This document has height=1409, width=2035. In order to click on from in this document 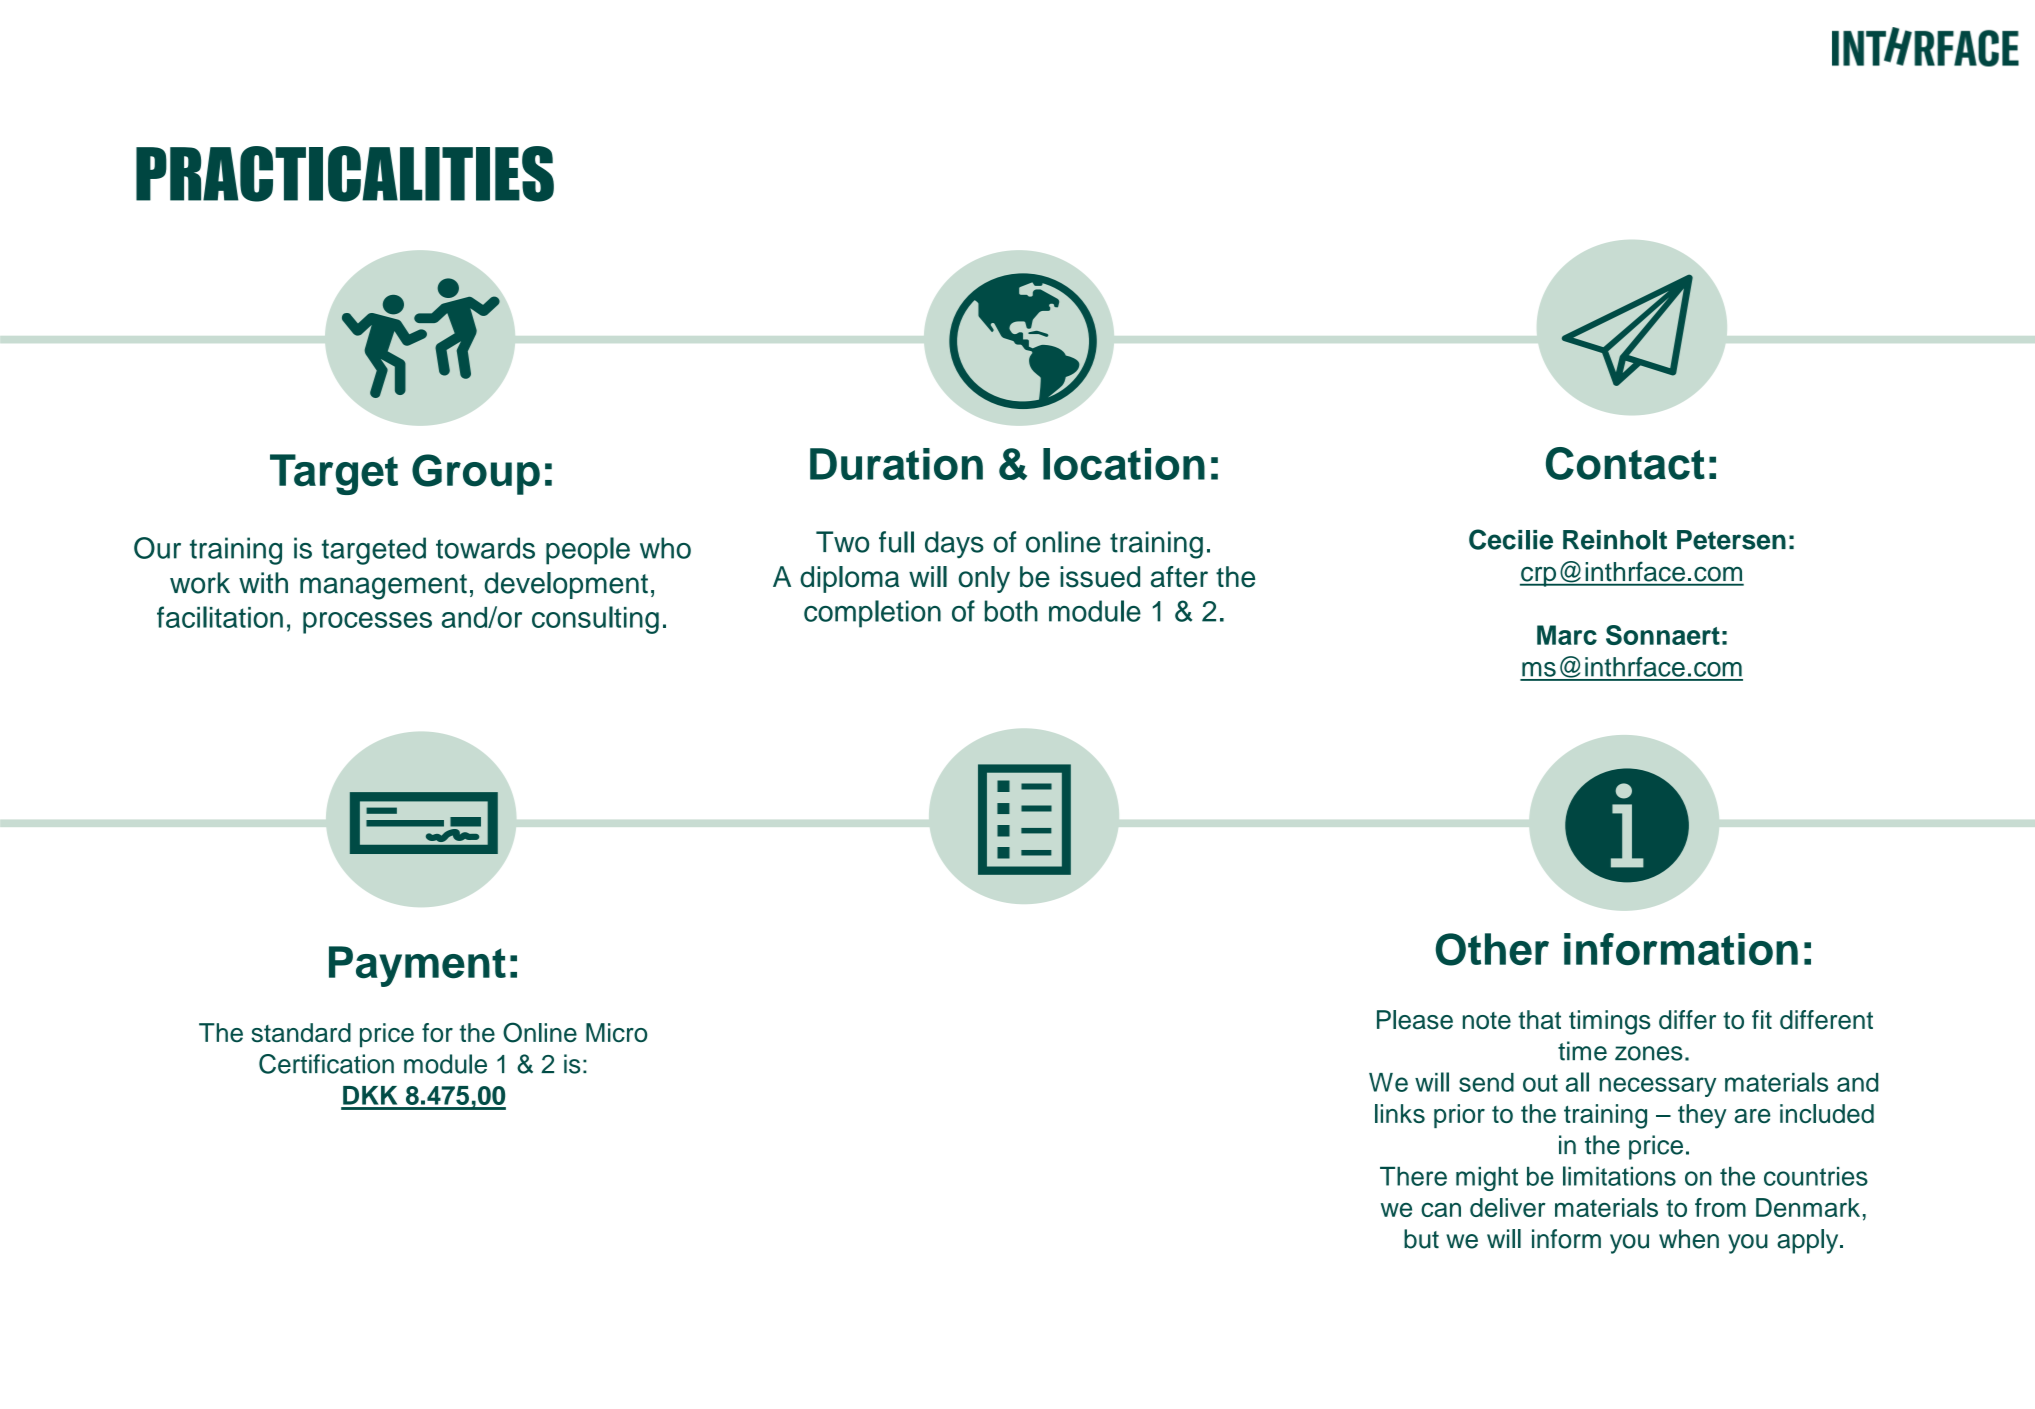, I will do `click(1720, 1207)`.
